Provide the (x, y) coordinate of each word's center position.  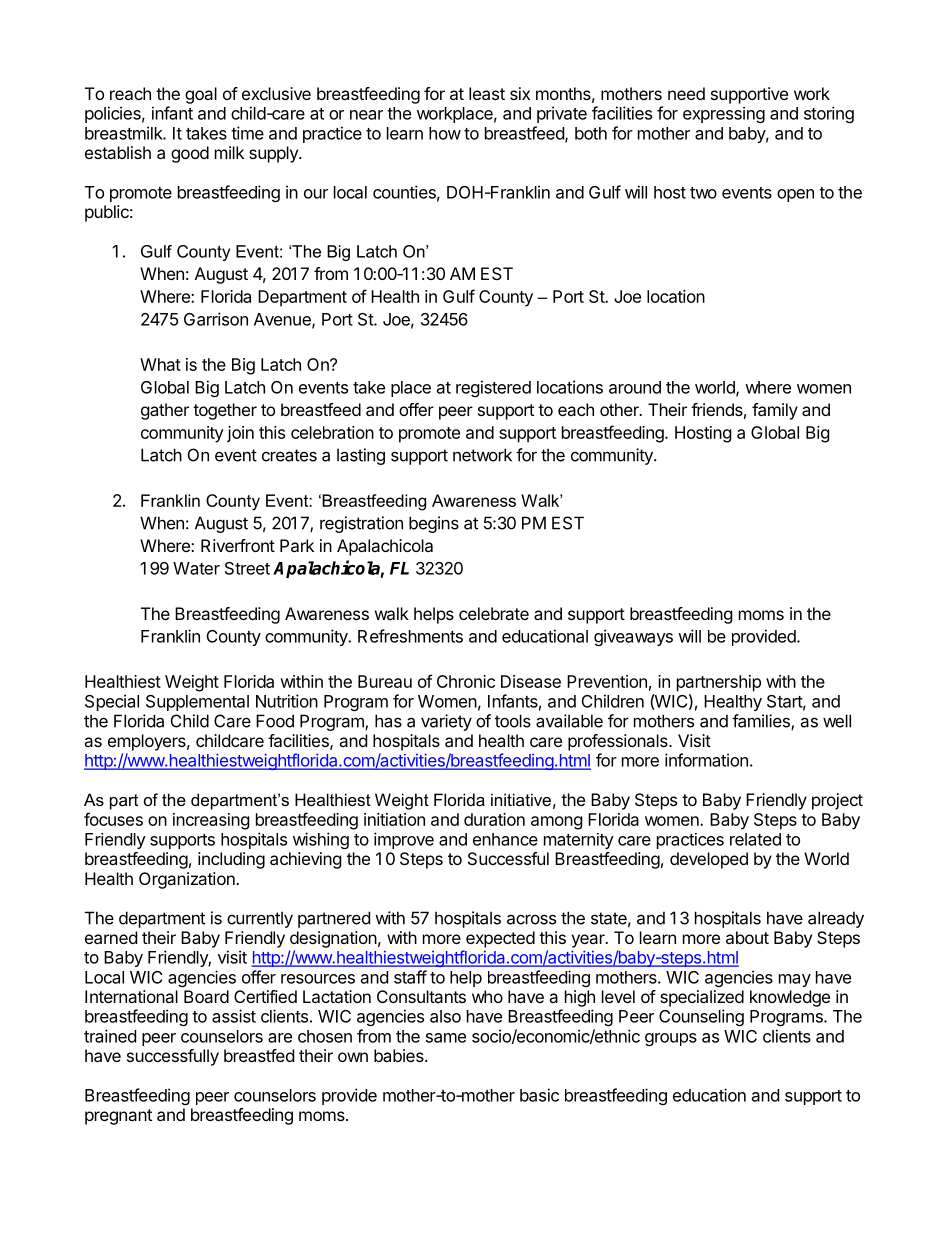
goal (201, 95)
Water (196, 568)
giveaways (633, 637)
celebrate (494, 613)
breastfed (259, 1055)
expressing (724, 115)
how (445, 133)
